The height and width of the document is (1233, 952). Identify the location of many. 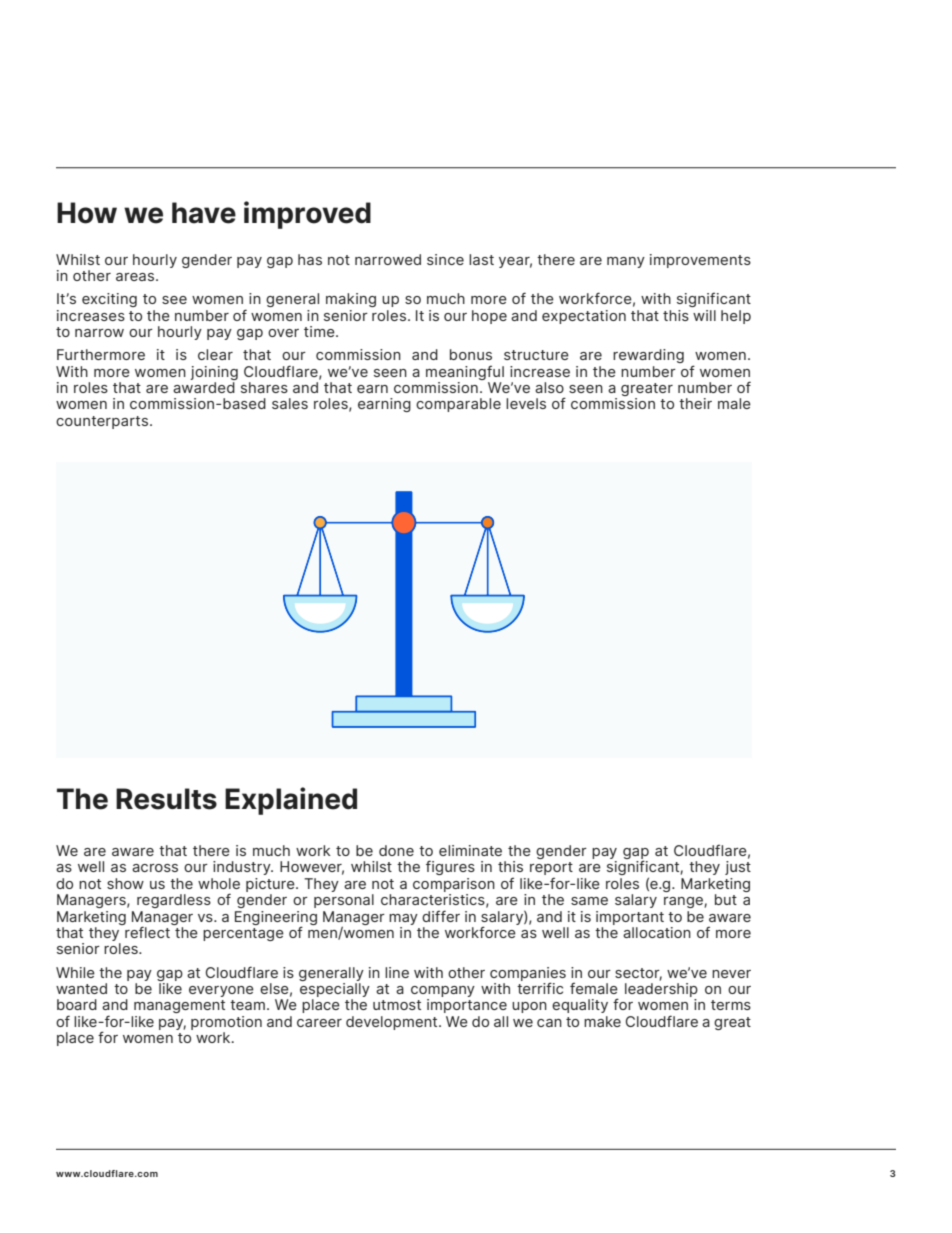
(626, 262).
